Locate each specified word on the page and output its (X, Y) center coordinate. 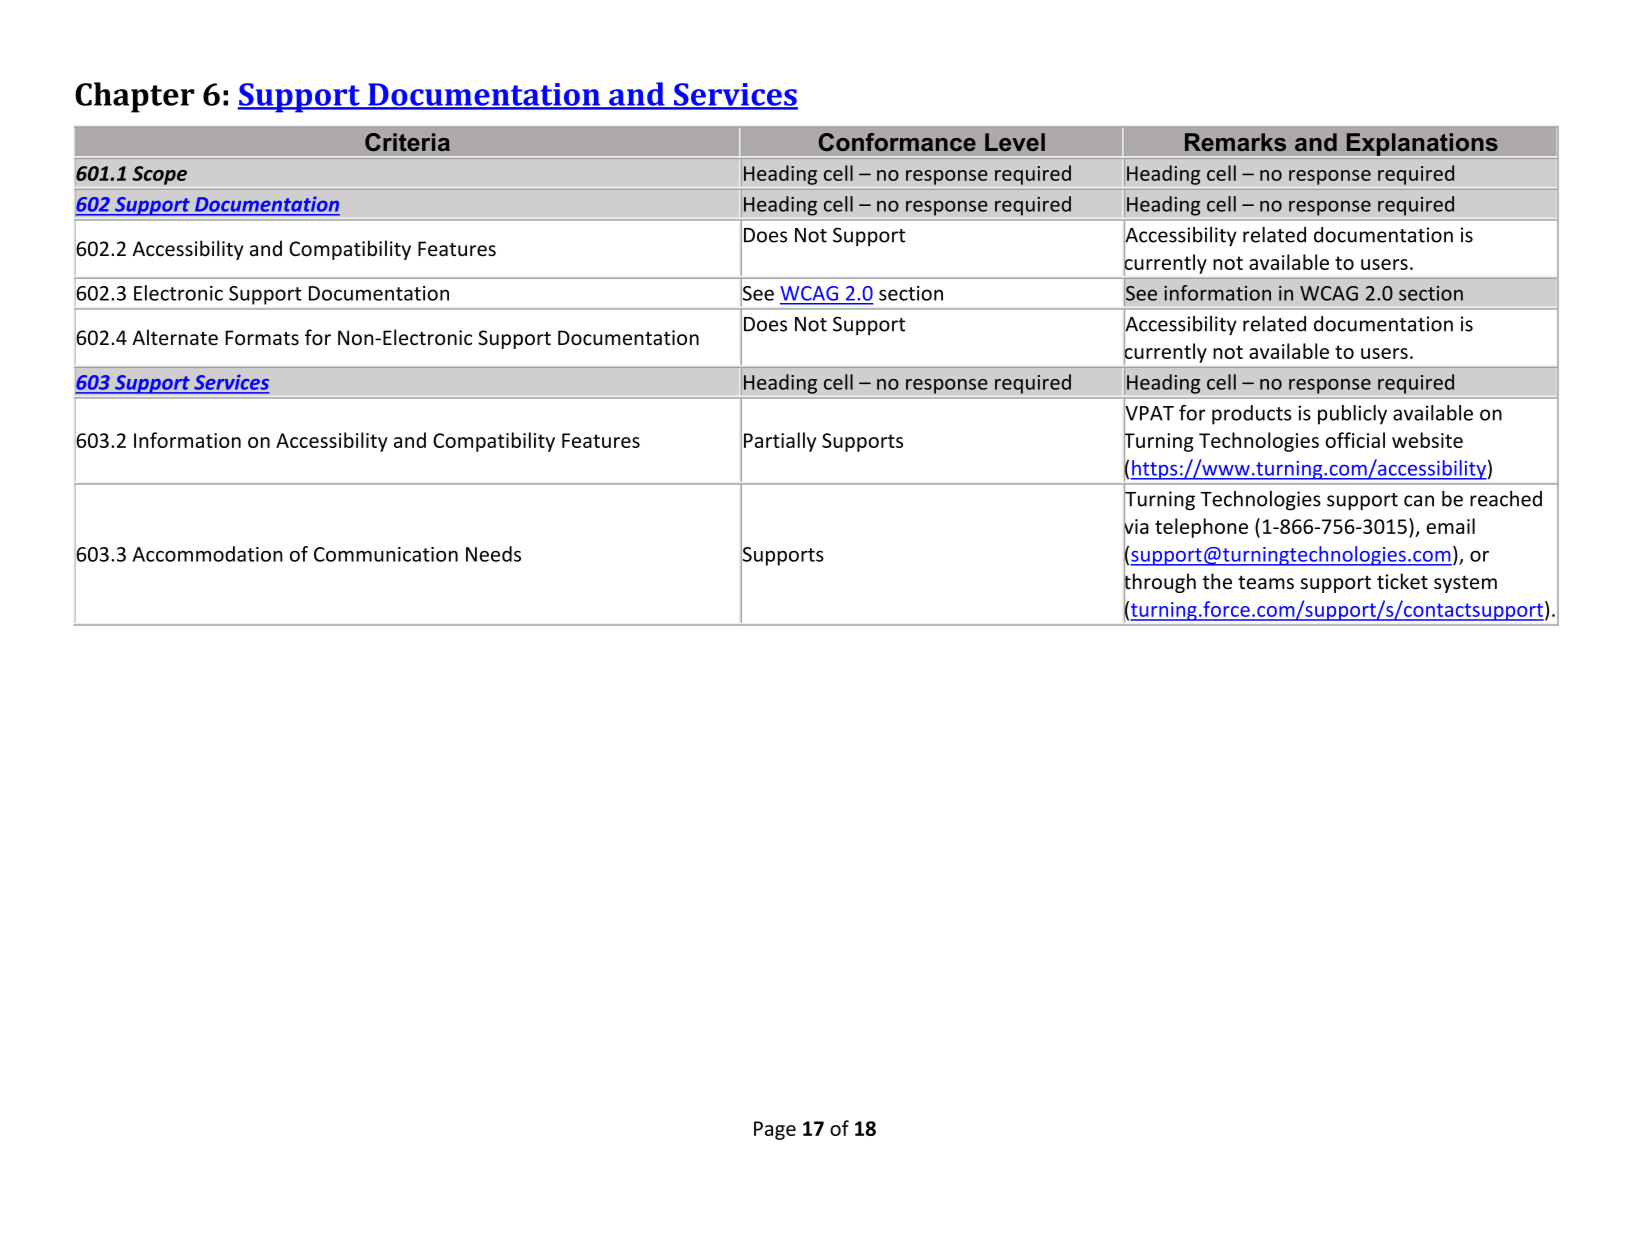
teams (1266, 583)
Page (775, 1130)
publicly (1352, 415)
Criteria (407, 142)
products (1252, 415)
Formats (262, 338)
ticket (1402, 581)
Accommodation (208, 554)
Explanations (1422, 145)
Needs (493, 554)
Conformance (897, 142)
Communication (386, 554)
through (1160, 583)
